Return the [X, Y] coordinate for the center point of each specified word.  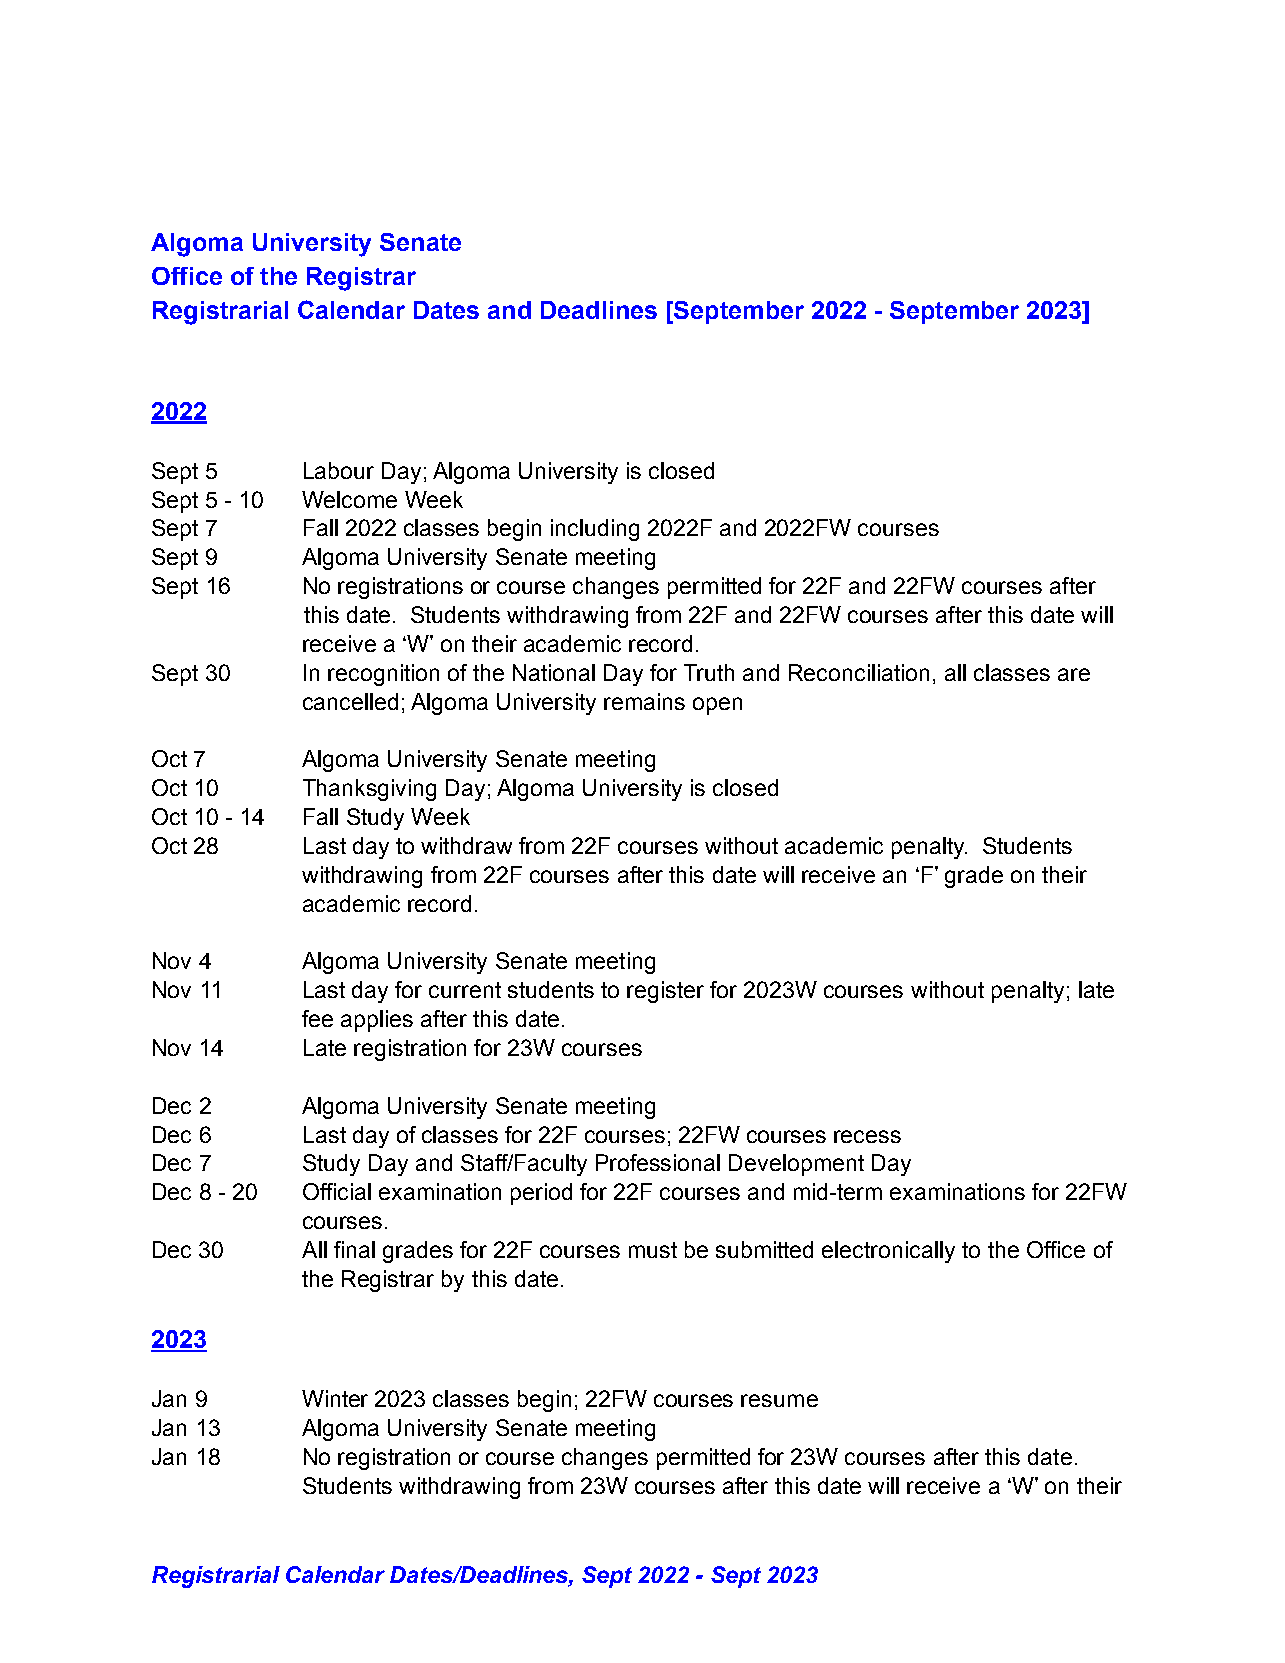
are [1074, 674]
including [595, 530]
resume [779, 1400]
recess [867, 1136]
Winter [335, 1398]
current [465, 990]
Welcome [349, 499]
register [665, 992]
